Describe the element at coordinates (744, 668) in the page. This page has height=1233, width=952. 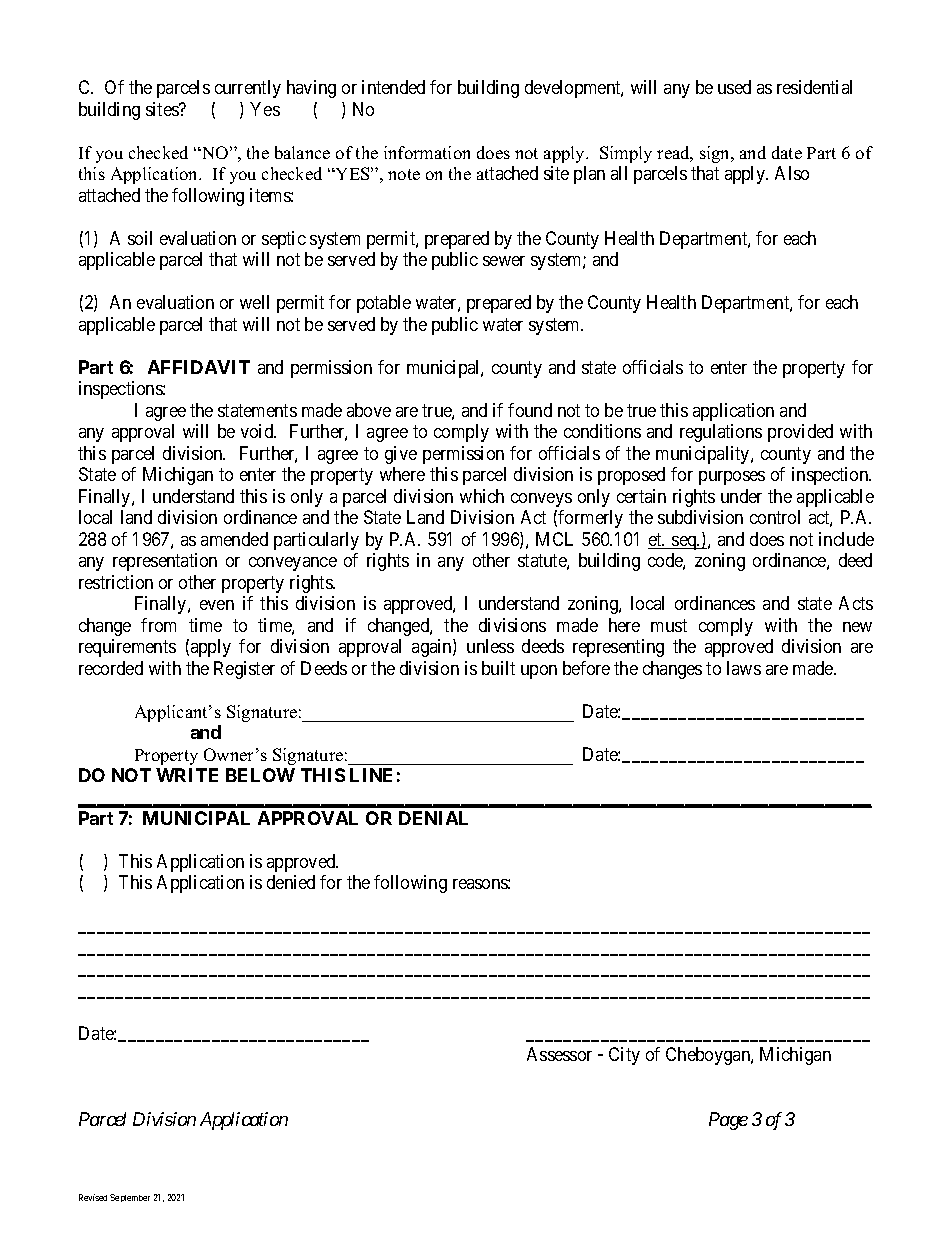
I see `laws` at that location.
